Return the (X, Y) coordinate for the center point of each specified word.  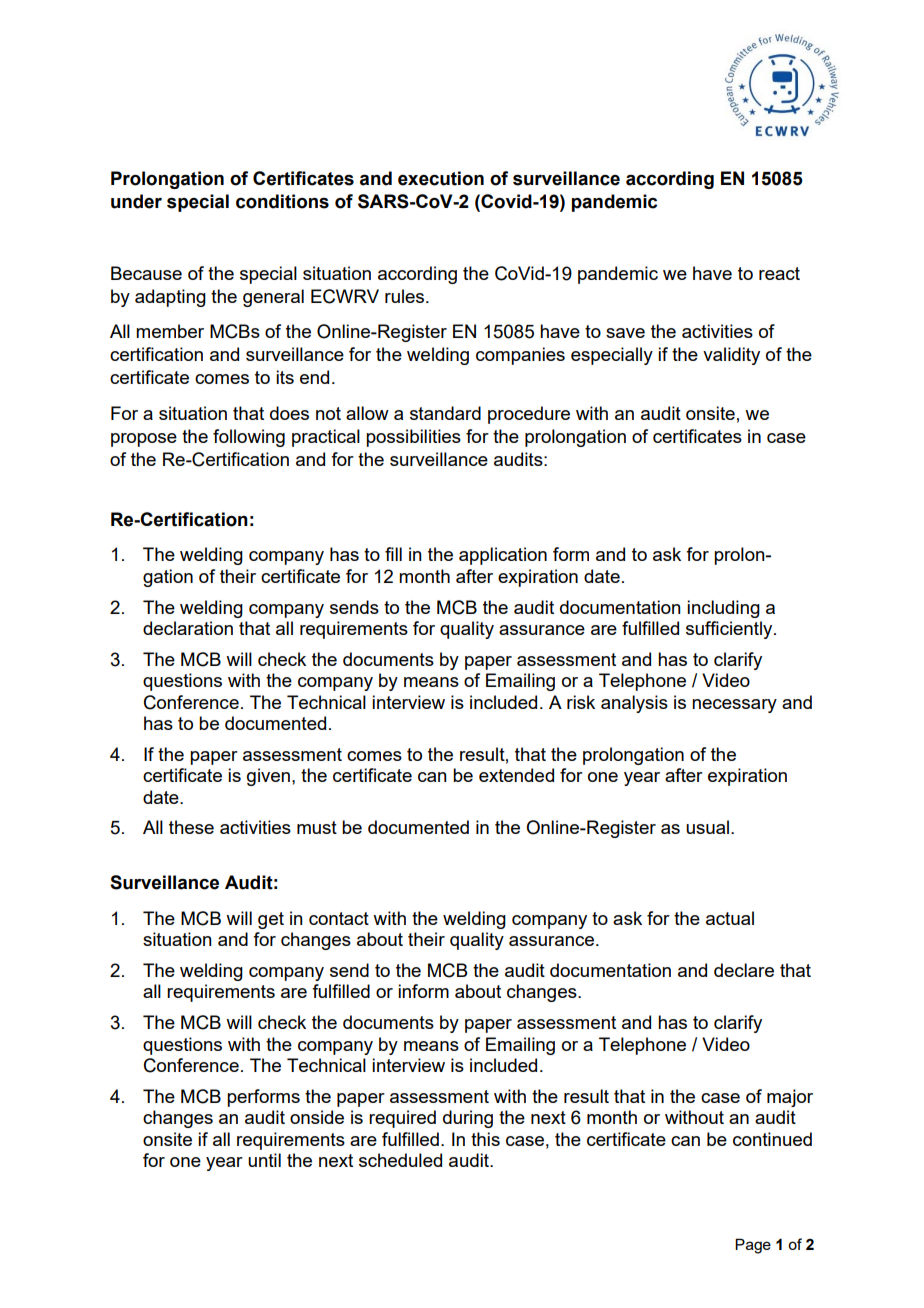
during (468, 1119)
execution (441, 178)
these (191, 827)
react (779, 273)
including (723, 609)
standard (445, 413)
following (249, 438)
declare (744, 970)
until (264, 1160)
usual (707, 827)
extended (516, 775)
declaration (188, 628)
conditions (282, 201)
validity (731, 356)
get (271, 920)
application (503, 556)
